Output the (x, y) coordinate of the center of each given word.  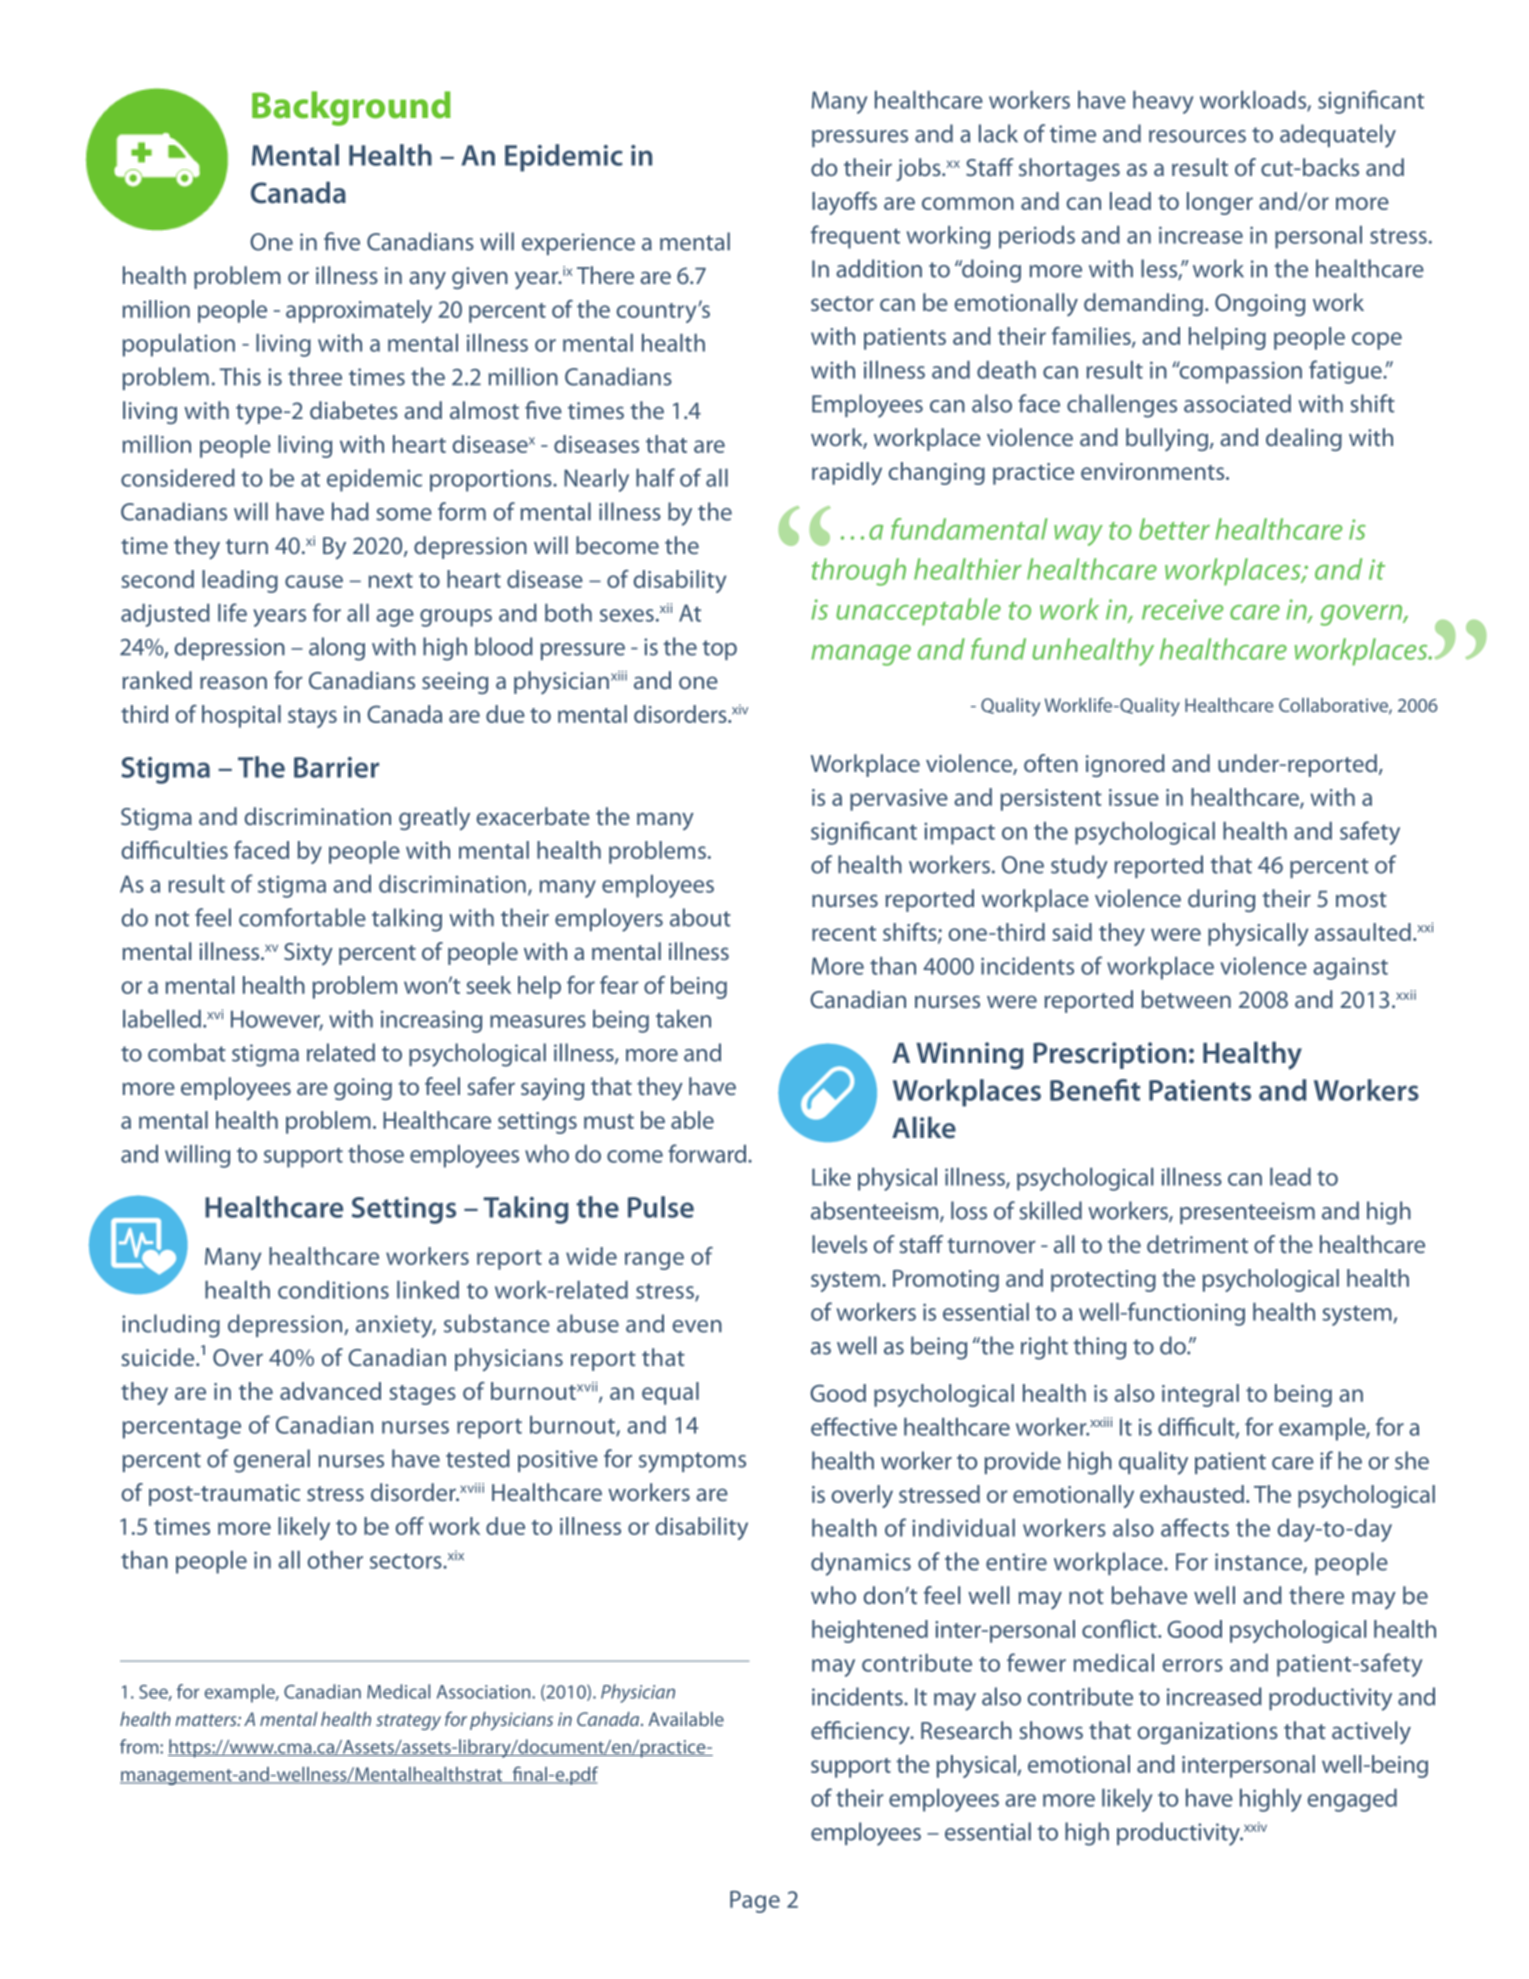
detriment (1197, 1244)
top (720, 650)
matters (207, 1720)
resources (1197, 136)
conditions (333, 1290)
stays (312, 718)
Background (351, 108)
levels (839, 1244)
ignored (1125, 765)
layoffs (844, 203)
